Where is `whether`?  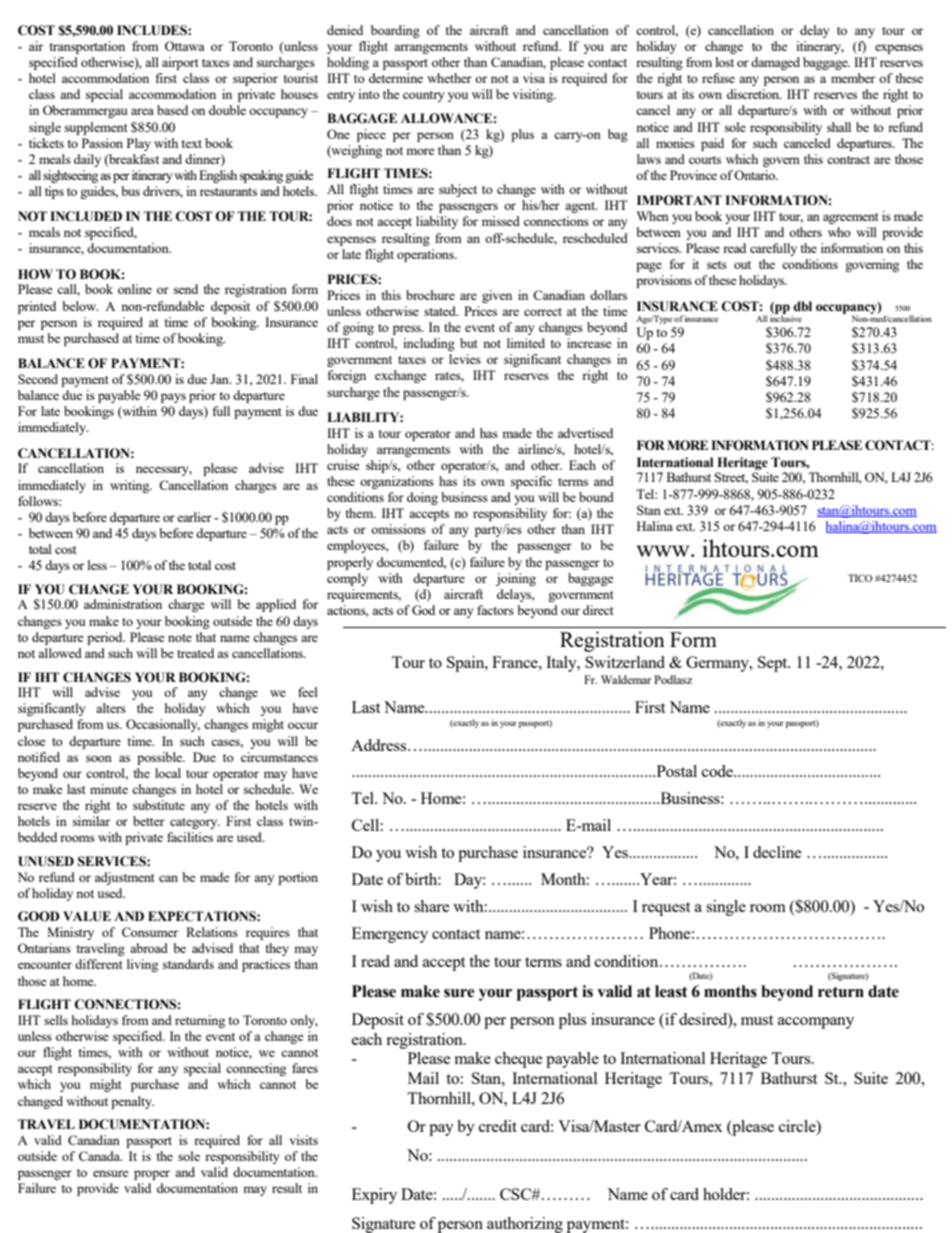 whether is located at coordinates (449, 78).
